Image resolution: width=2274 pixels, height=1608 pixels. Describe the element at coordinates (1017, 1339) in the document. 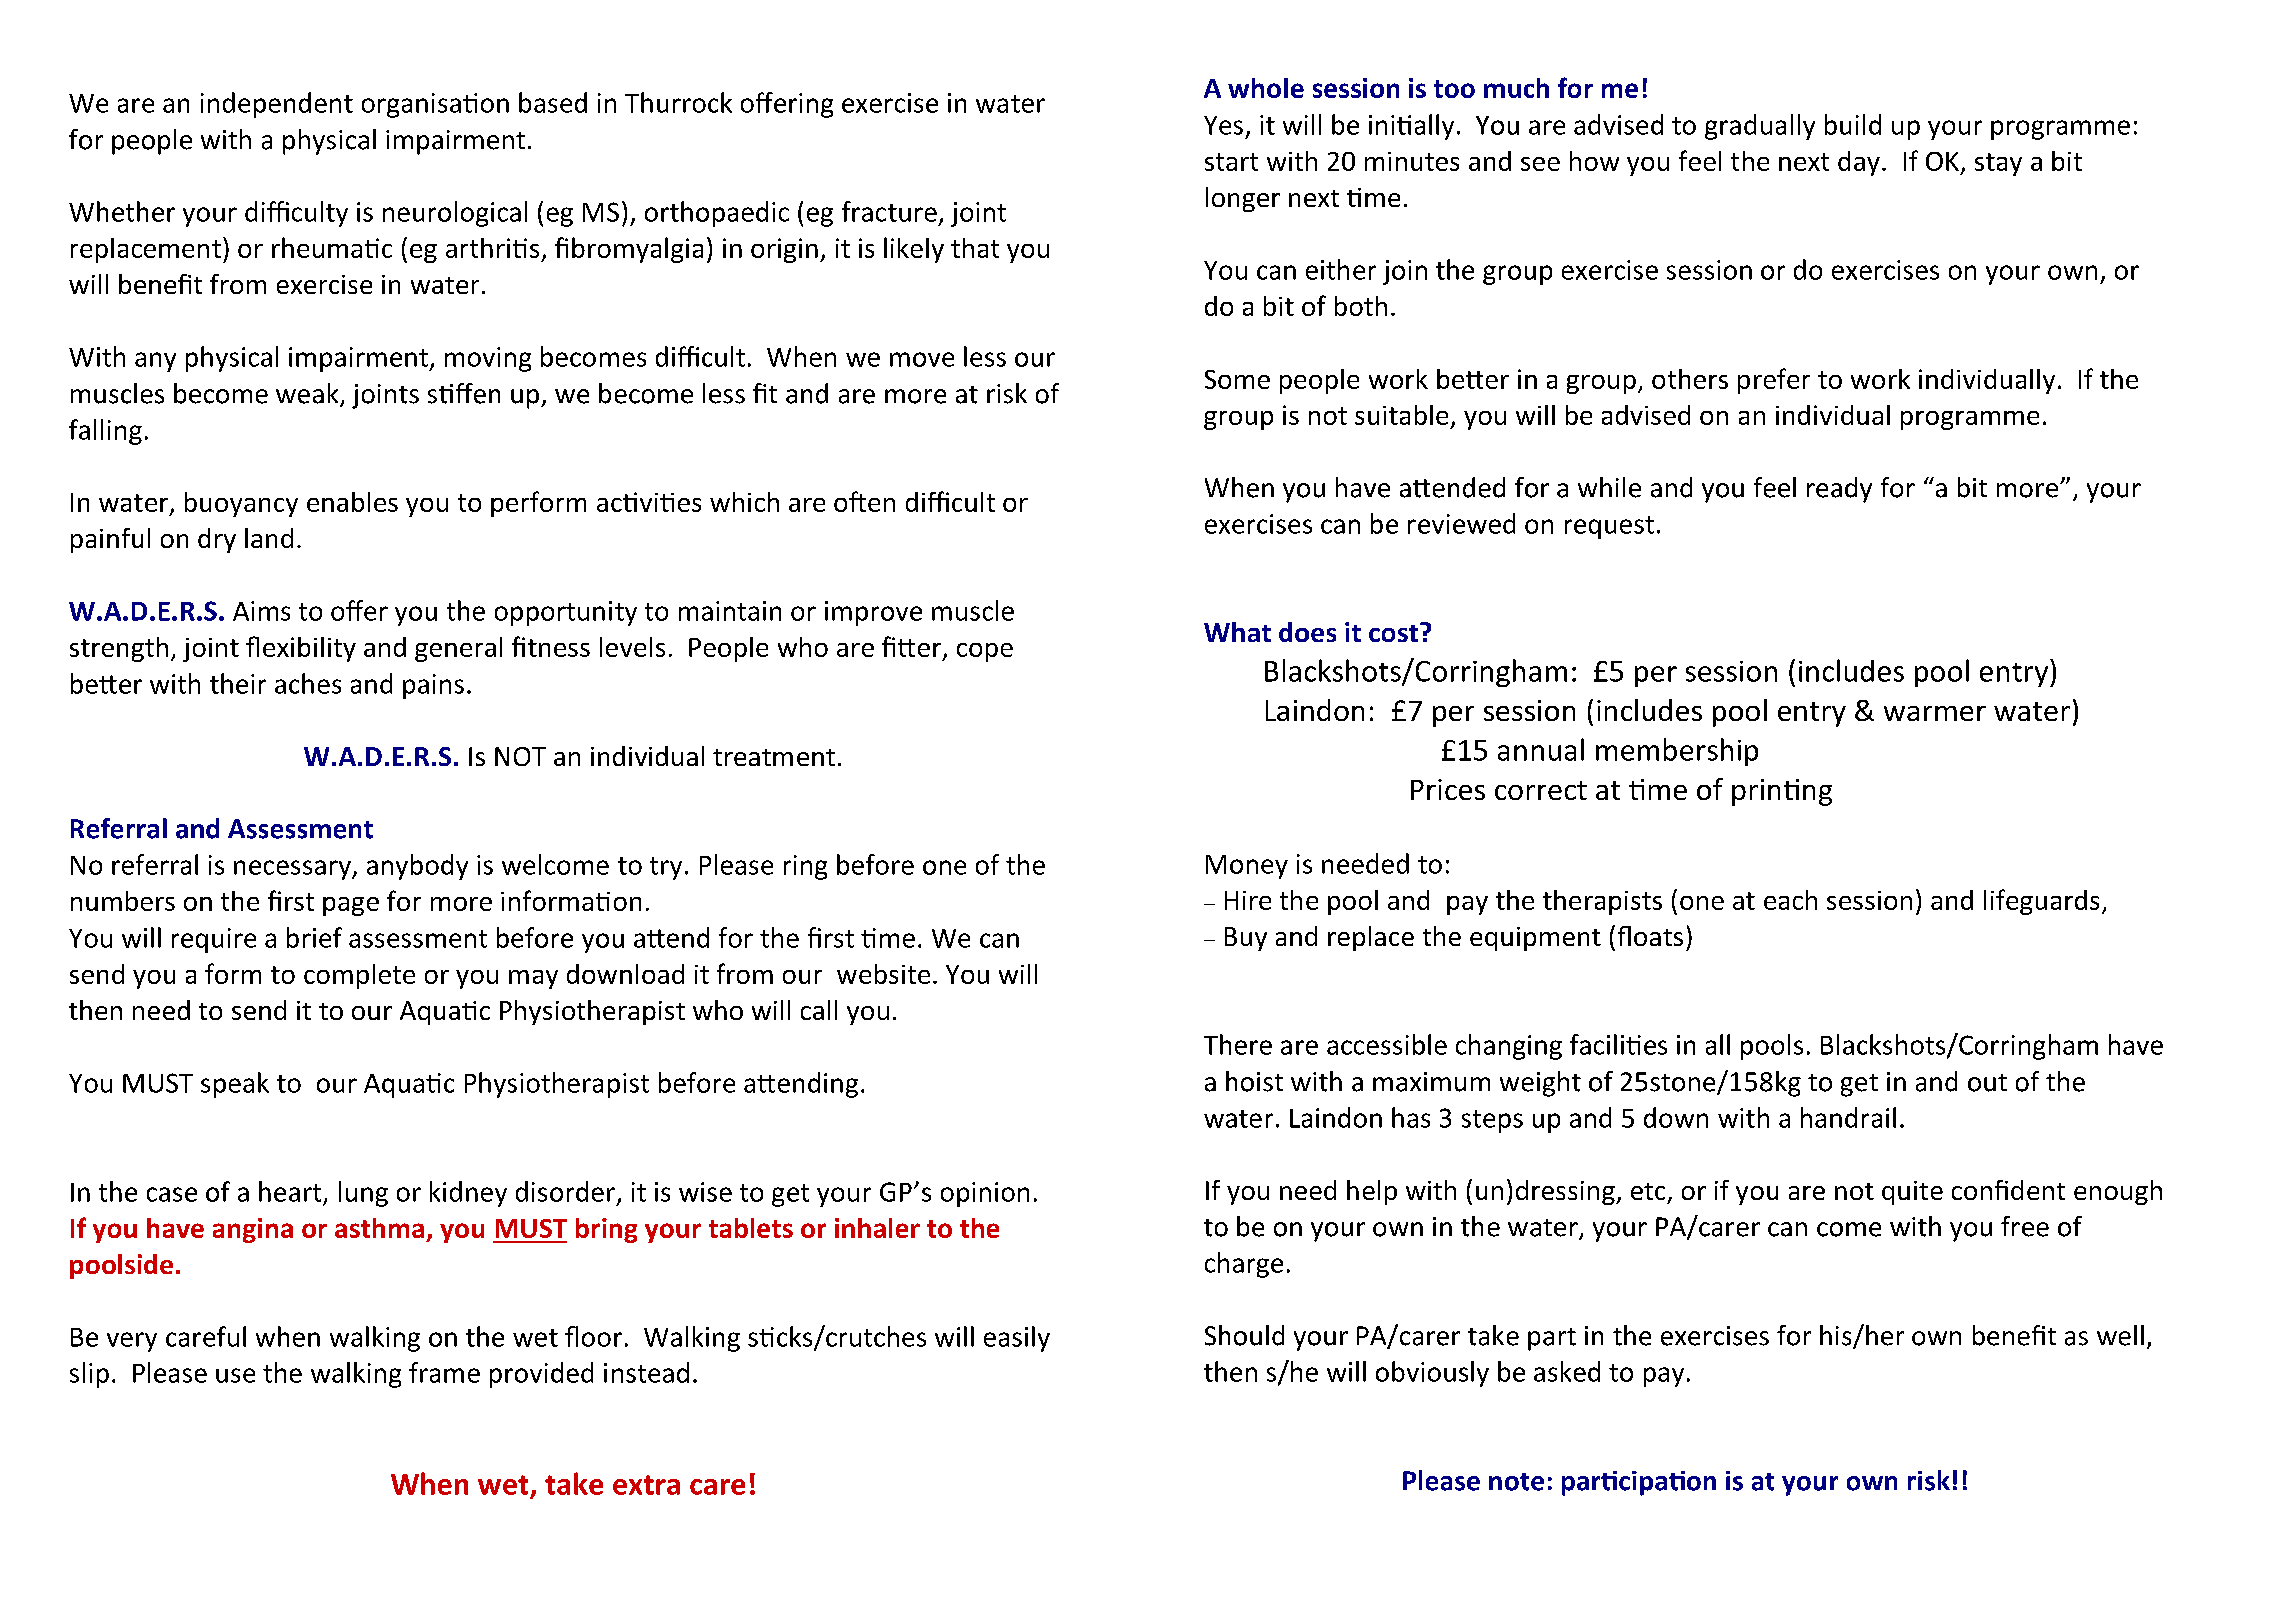

I see `easily` at that location.
